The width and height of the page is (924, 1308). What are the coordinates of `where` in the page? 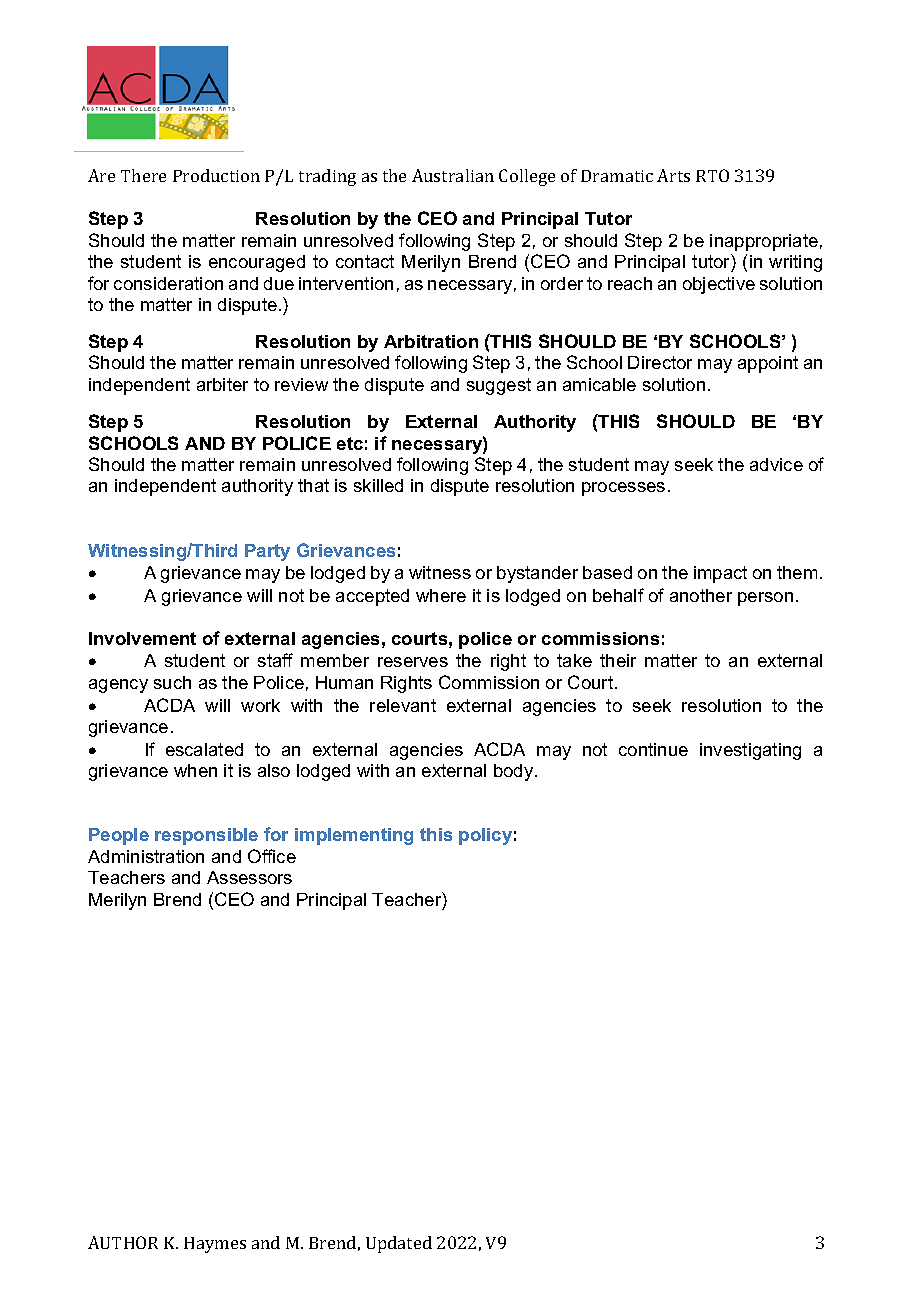 It's located at (441, 595).
